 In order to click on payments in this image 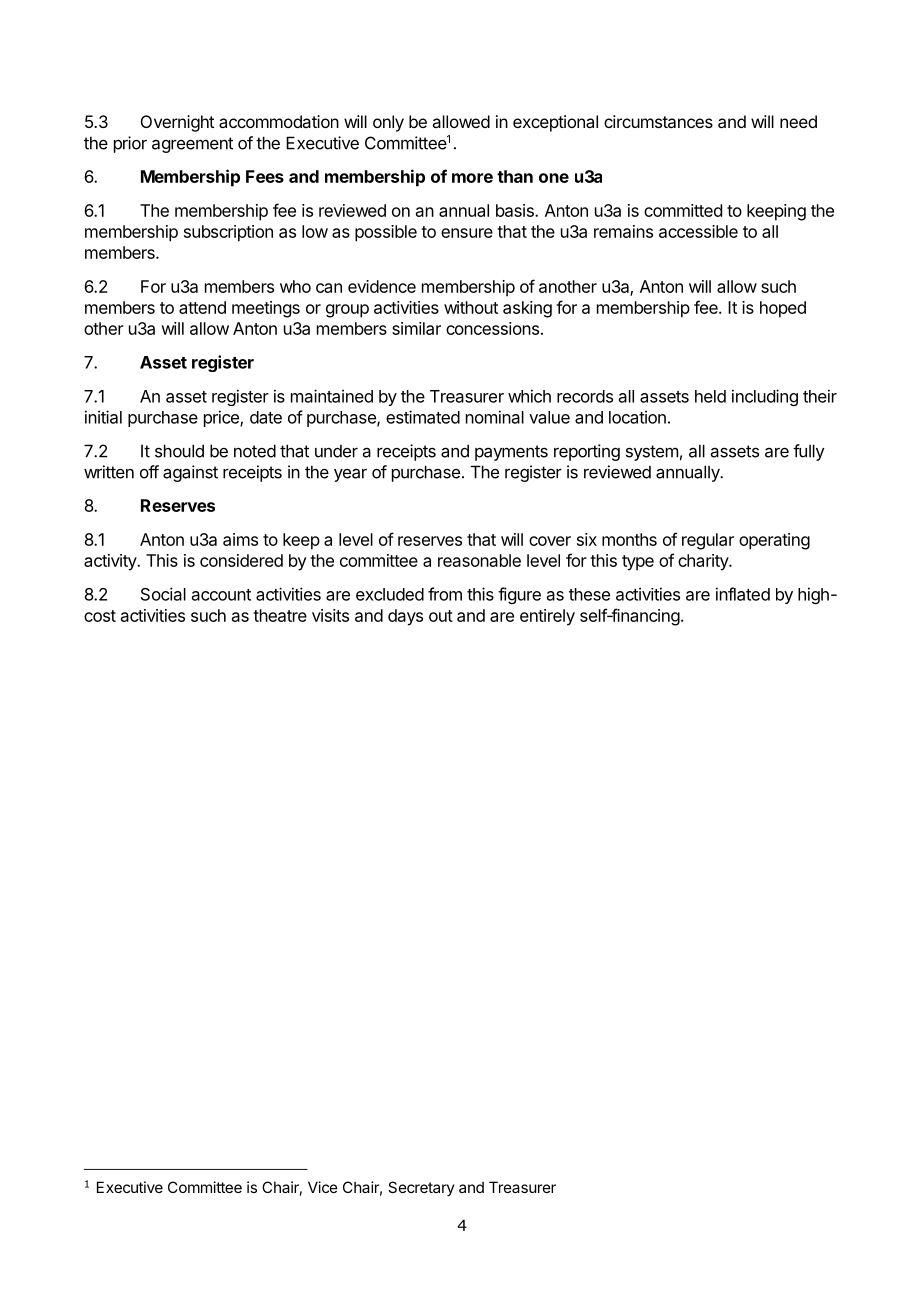, I will do `click(511, 453)`.
